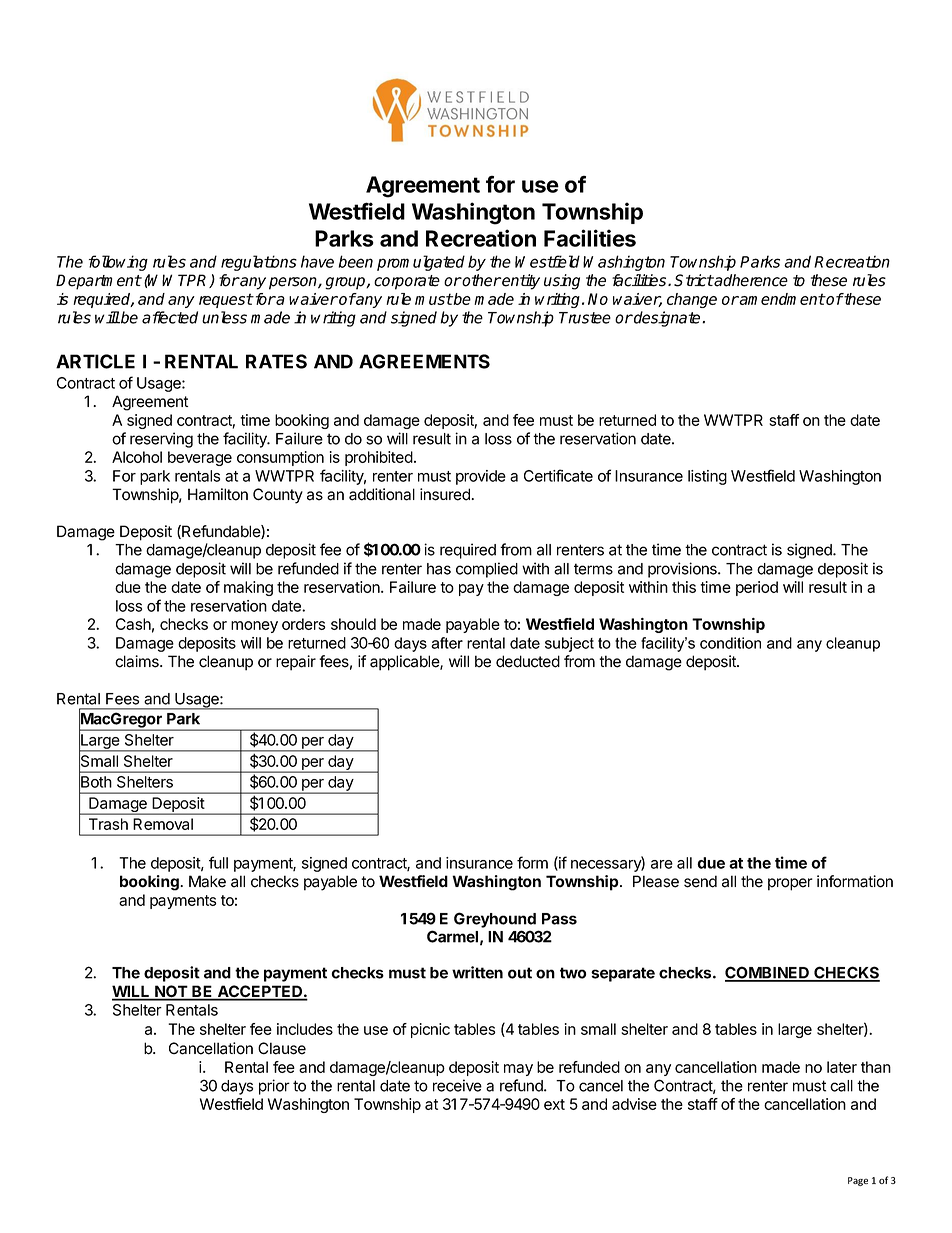  Describe the element at coordinates (226, 300) in the screenshot. I see `request` at that location.
